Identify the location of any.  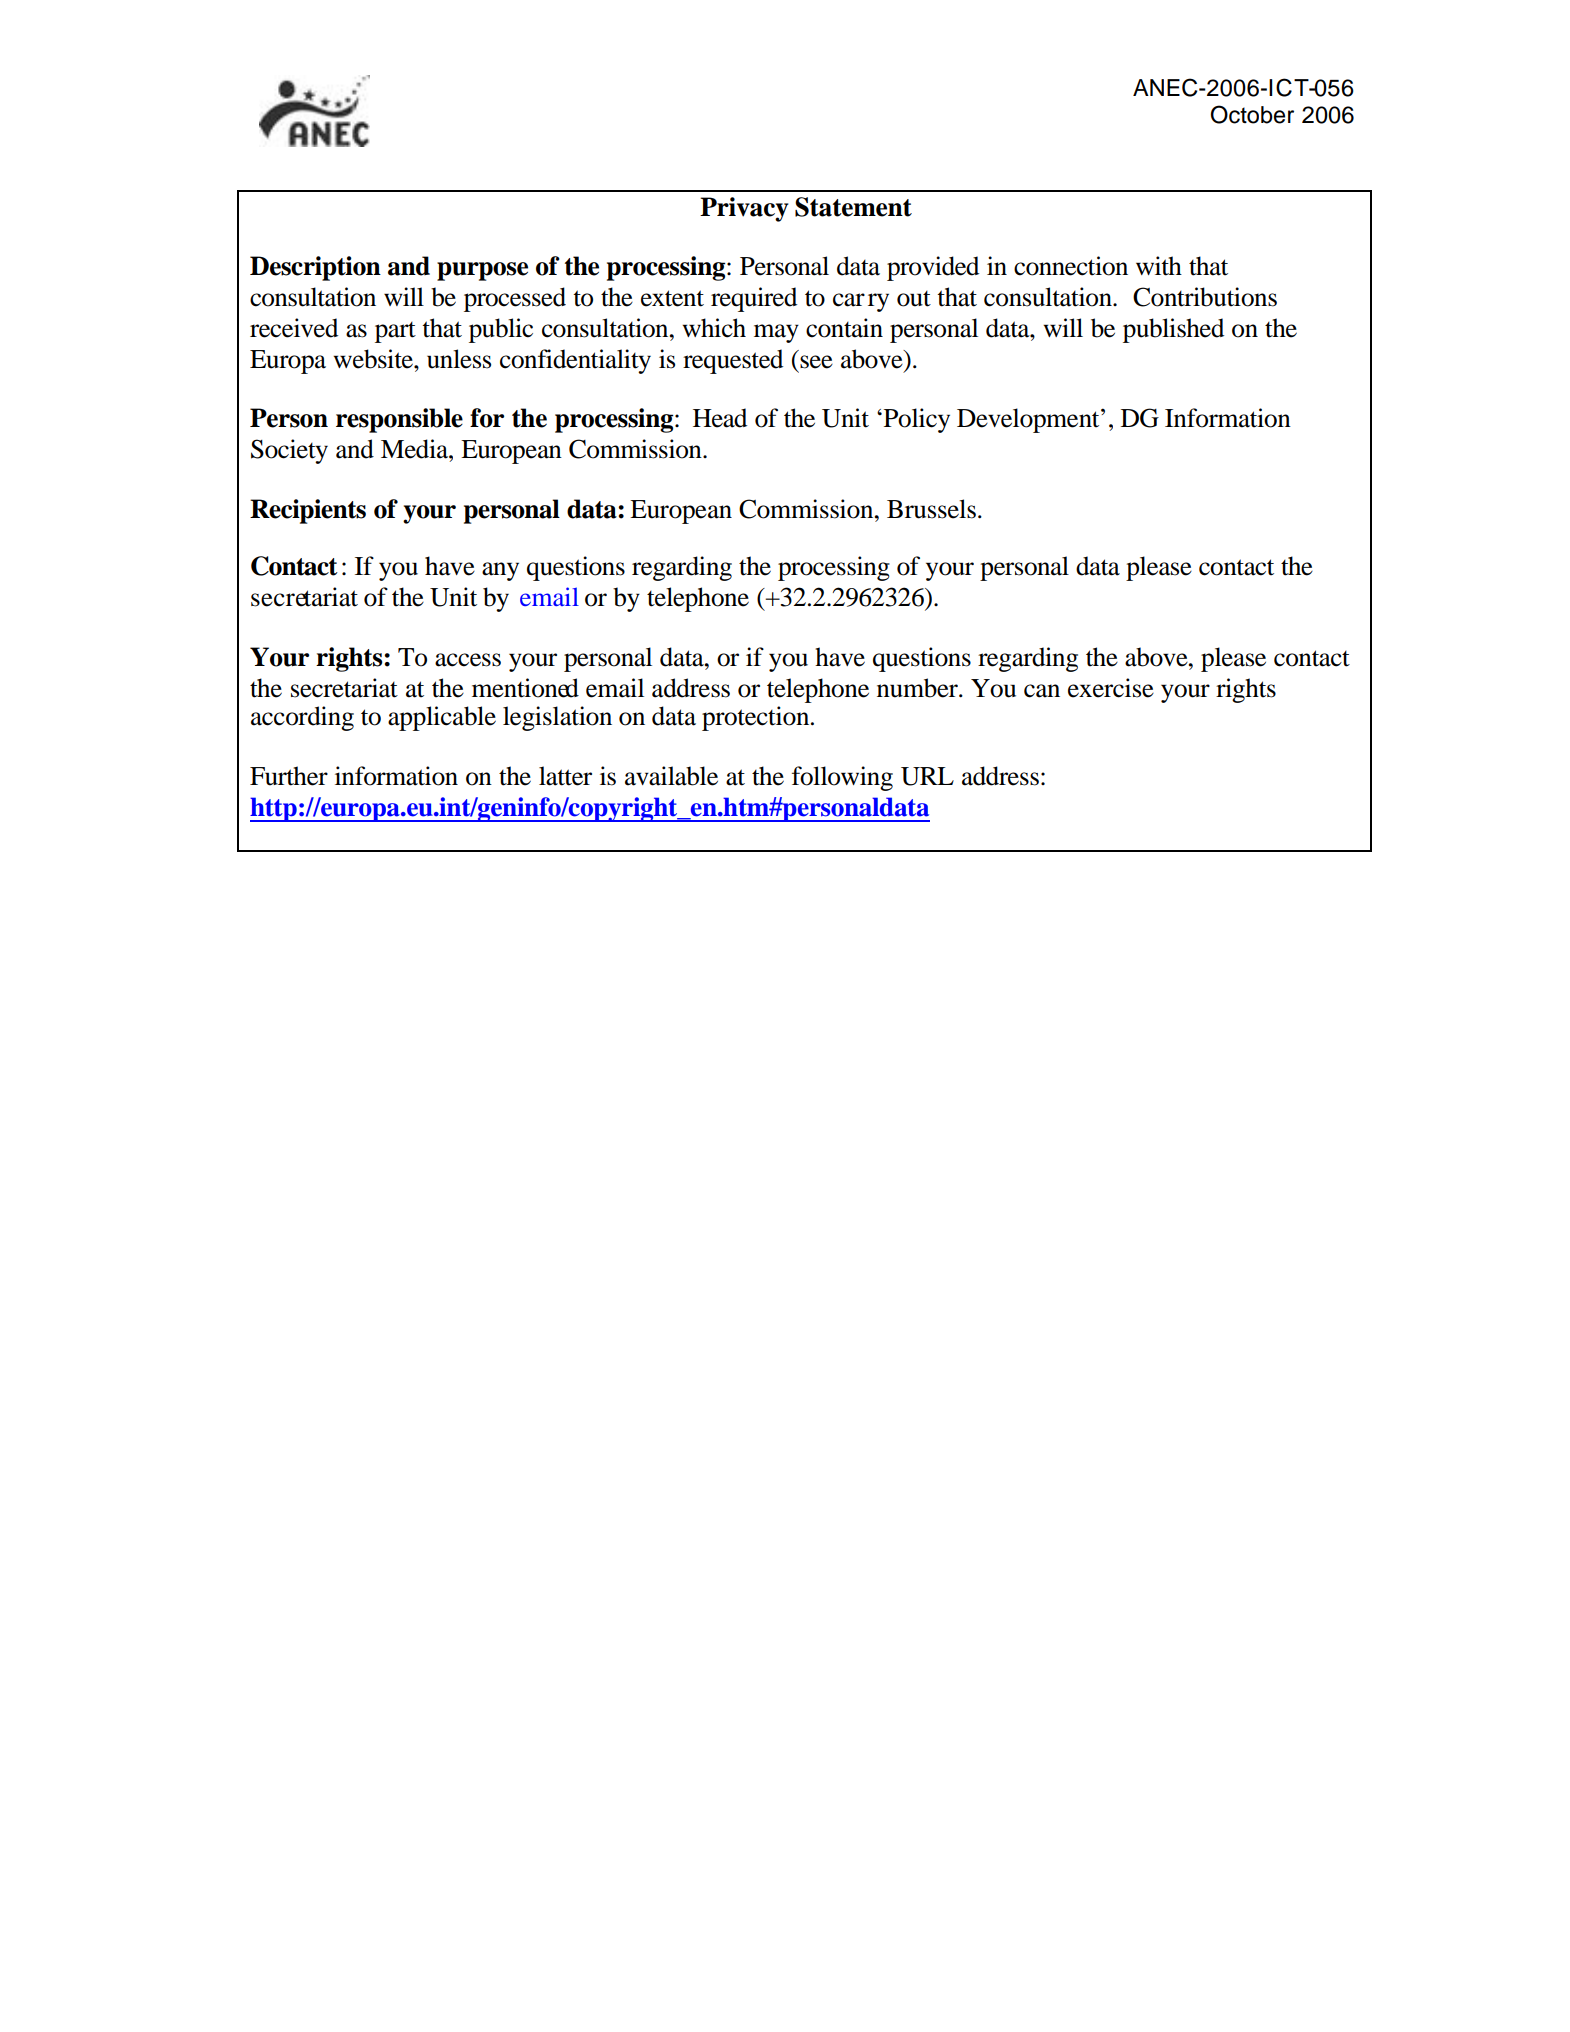
(500, 571).
